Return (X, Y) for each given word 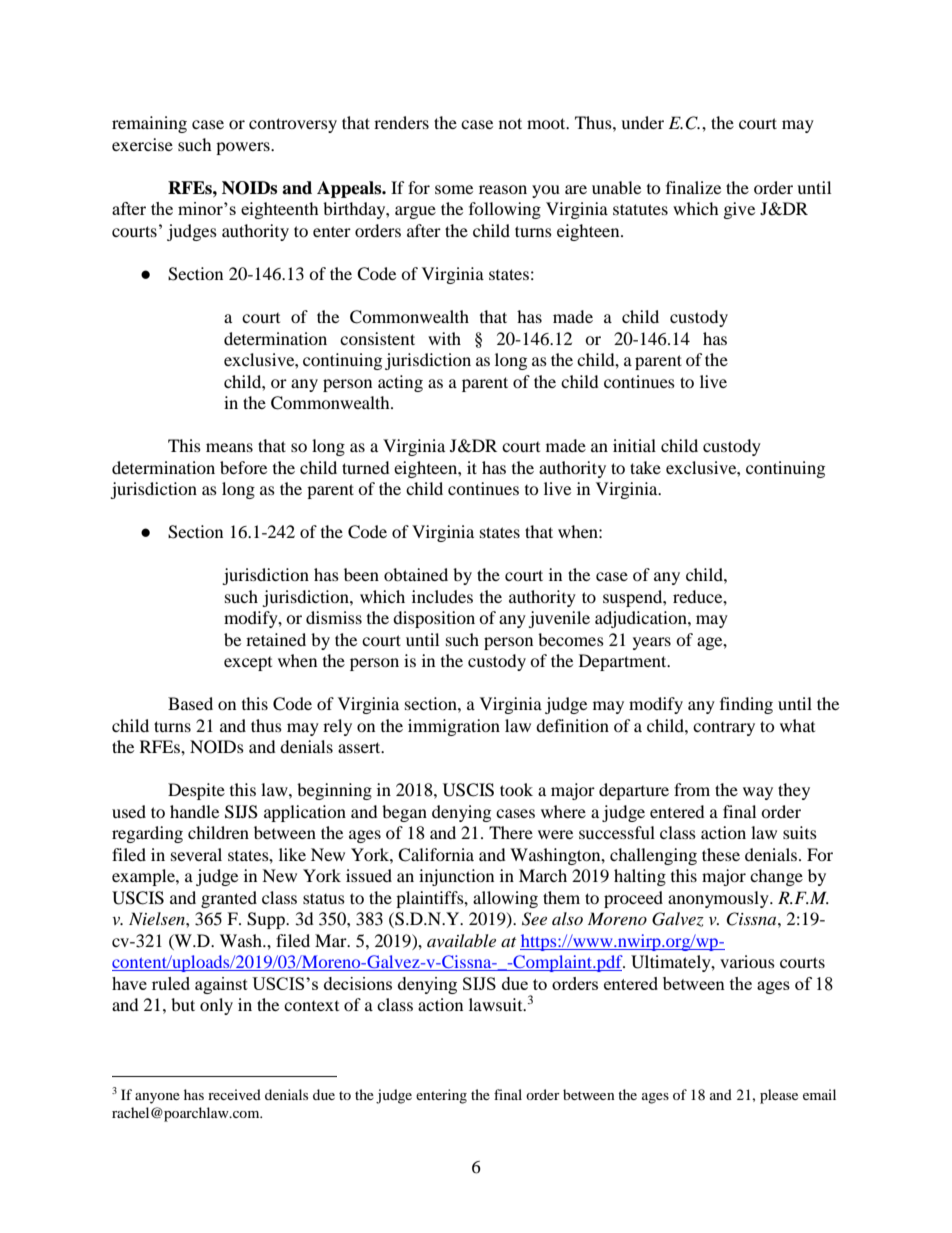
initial (634, 445)
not (510, 123)
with (444, 338)
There (511, 832)
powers (244, 148)
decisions (358, 983)
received (234, 1094)
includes (442, 596)
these (721, 854)
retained (276, 639)
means (229, 447)
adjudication (642, 619)
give (739, 210)
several (196, 854)
